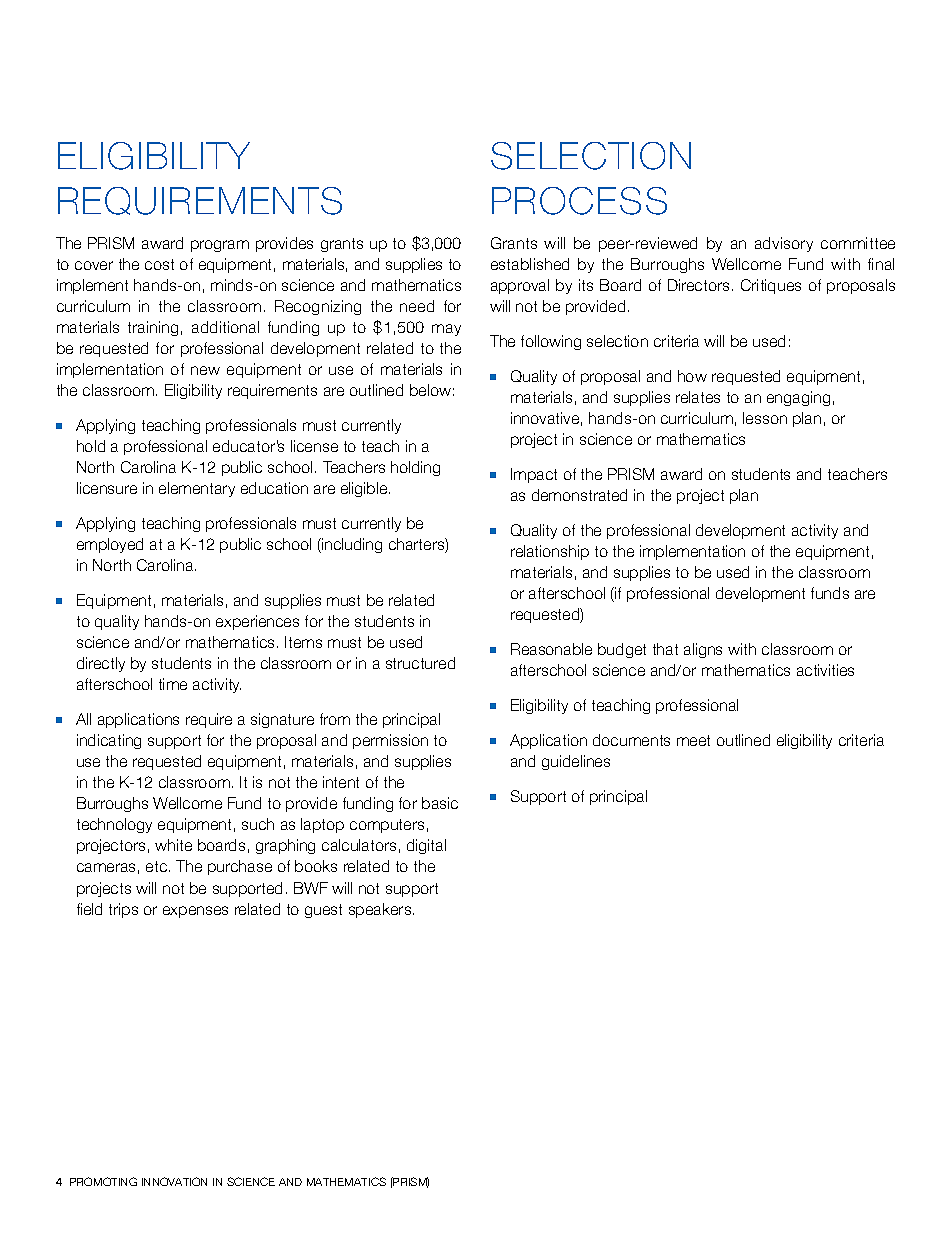  What do you see at coordinates (174, 1181) in the screenshot?
I see `INNOVATION` at bounding box center [174, 1181].
